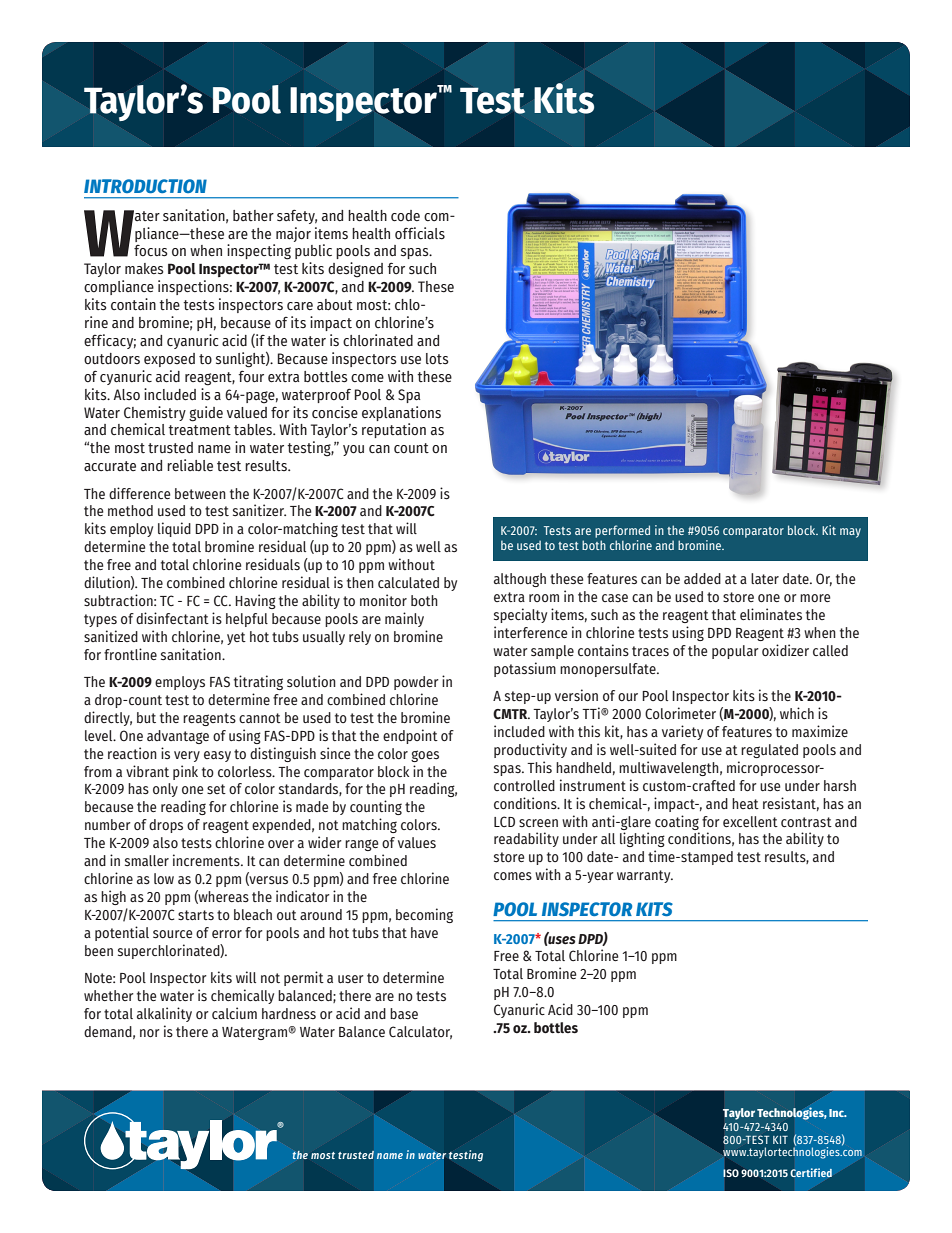 The height and width of the screenshot is (1233, 952). Describe the element at coordinates (145, 186) in the screenshot. I see `INTRODUCTION` at that location.
